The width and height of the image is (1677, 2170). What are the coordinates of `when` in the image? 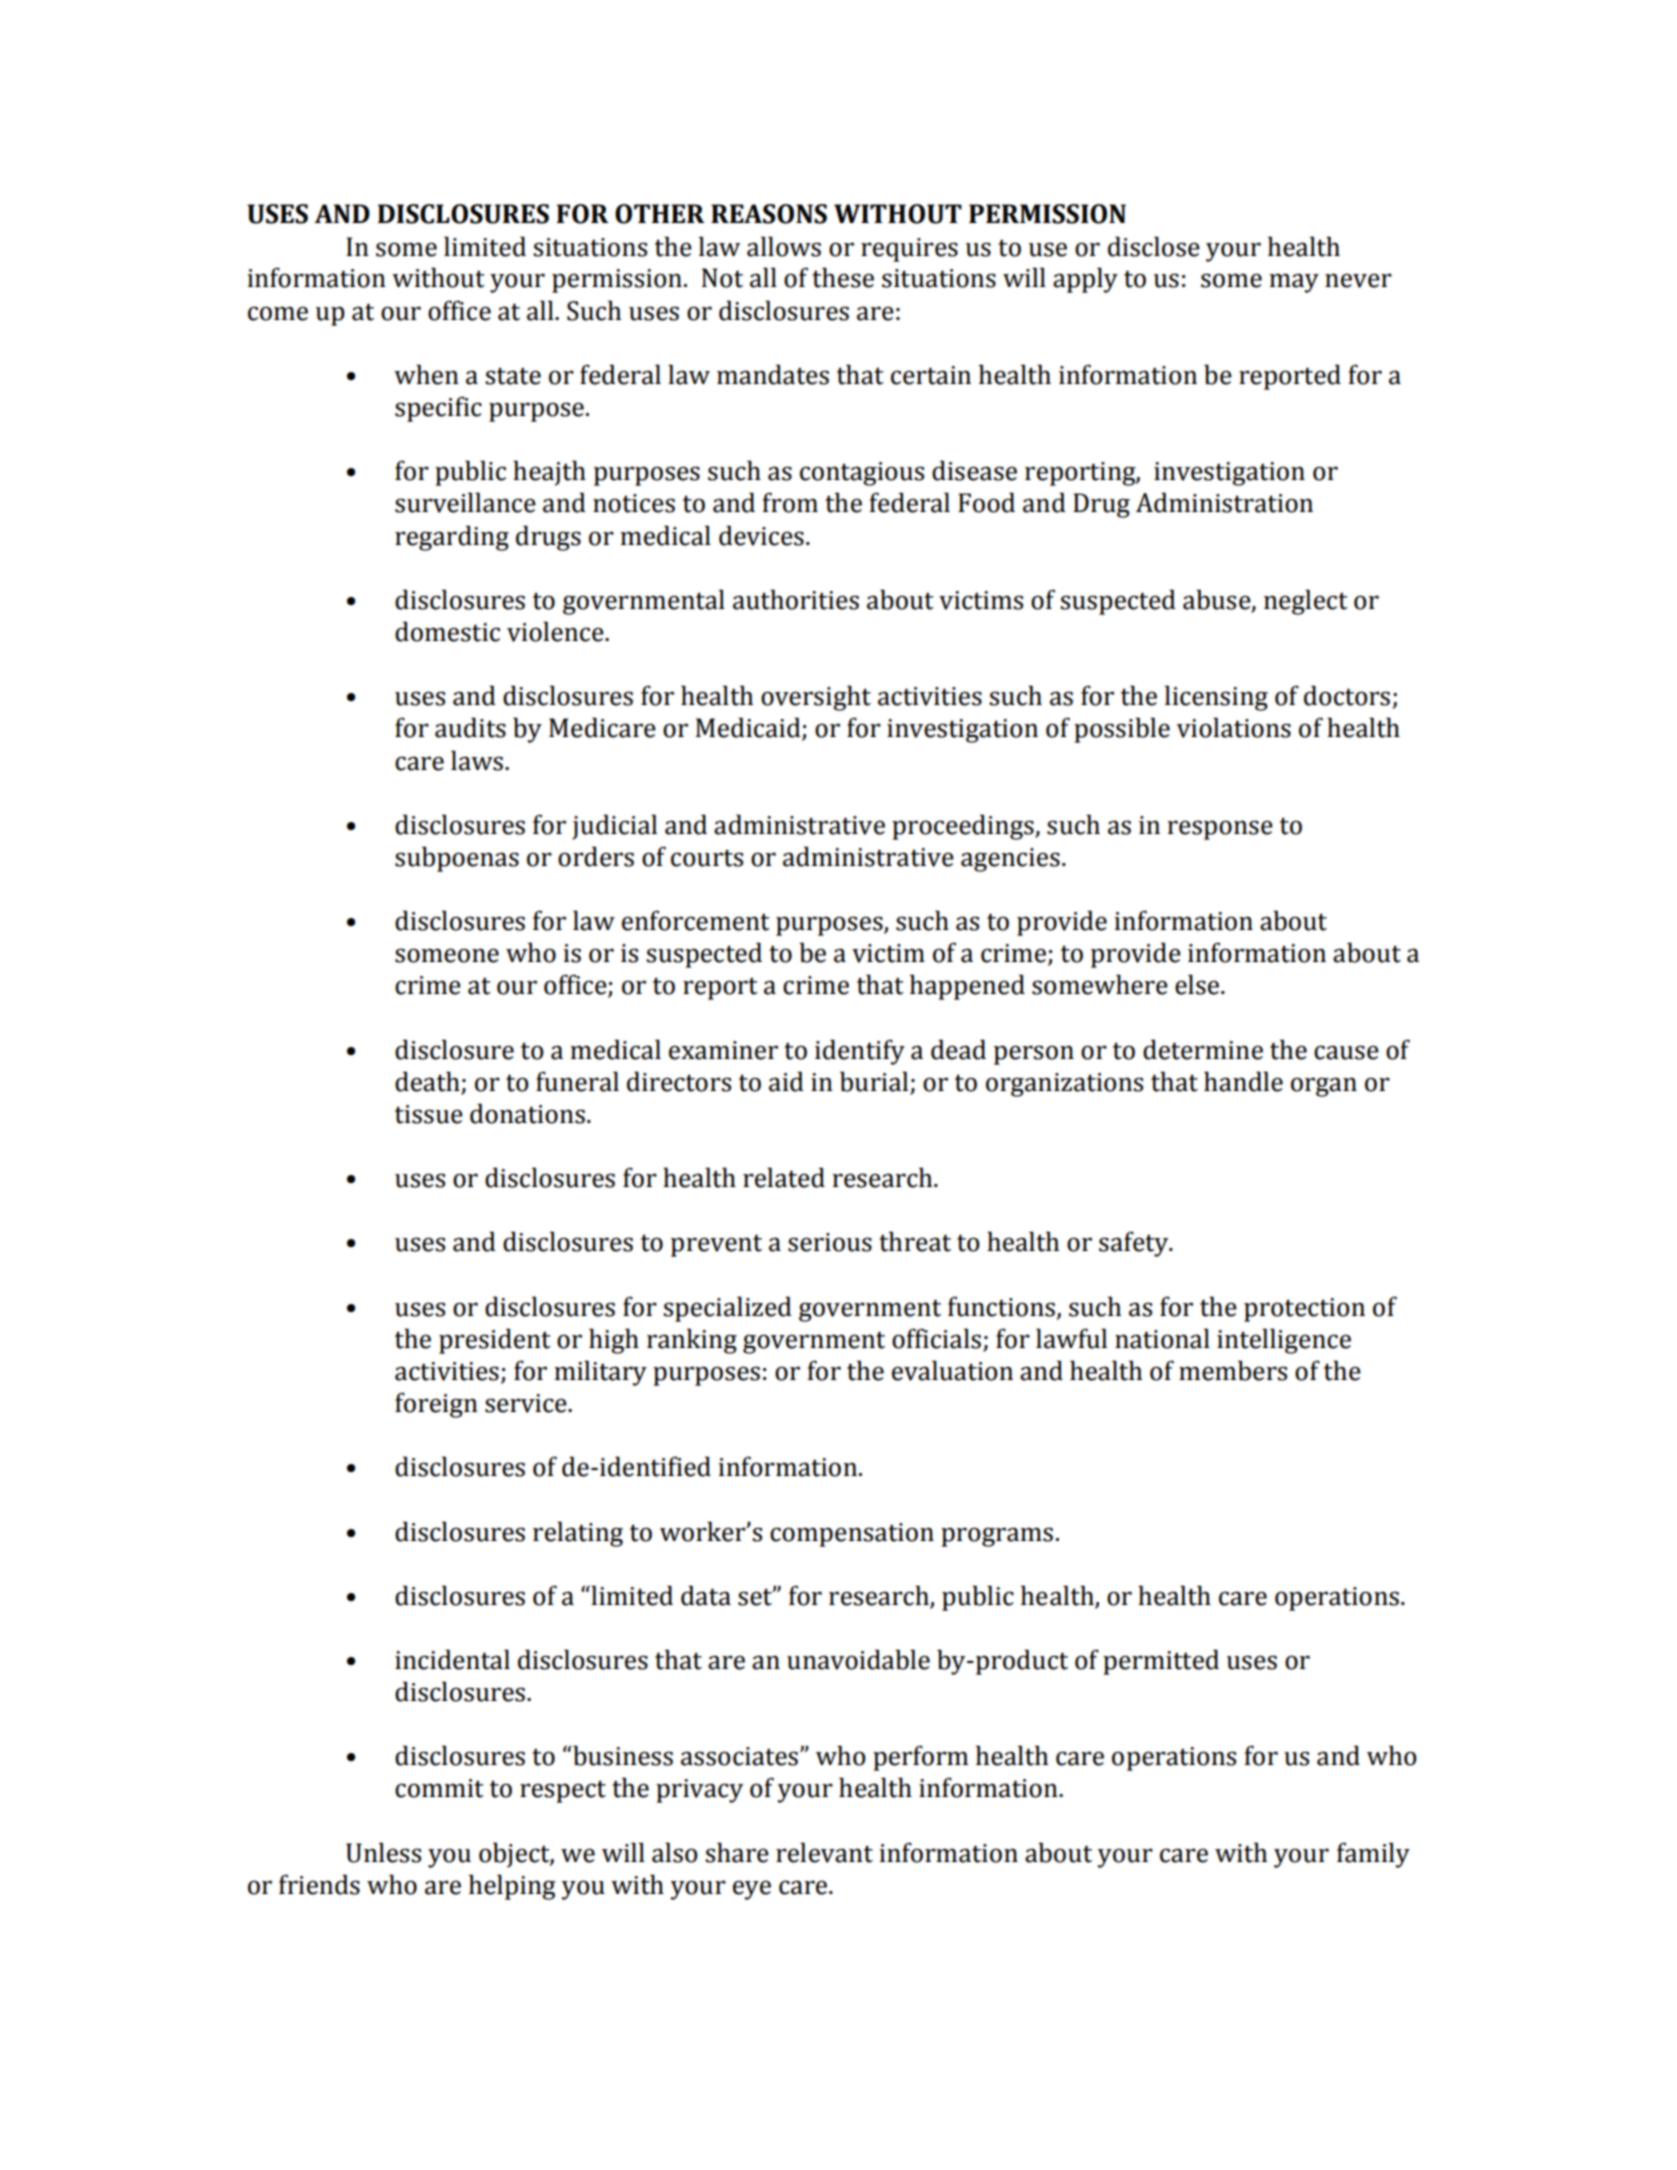 It's located at (426, 374).
